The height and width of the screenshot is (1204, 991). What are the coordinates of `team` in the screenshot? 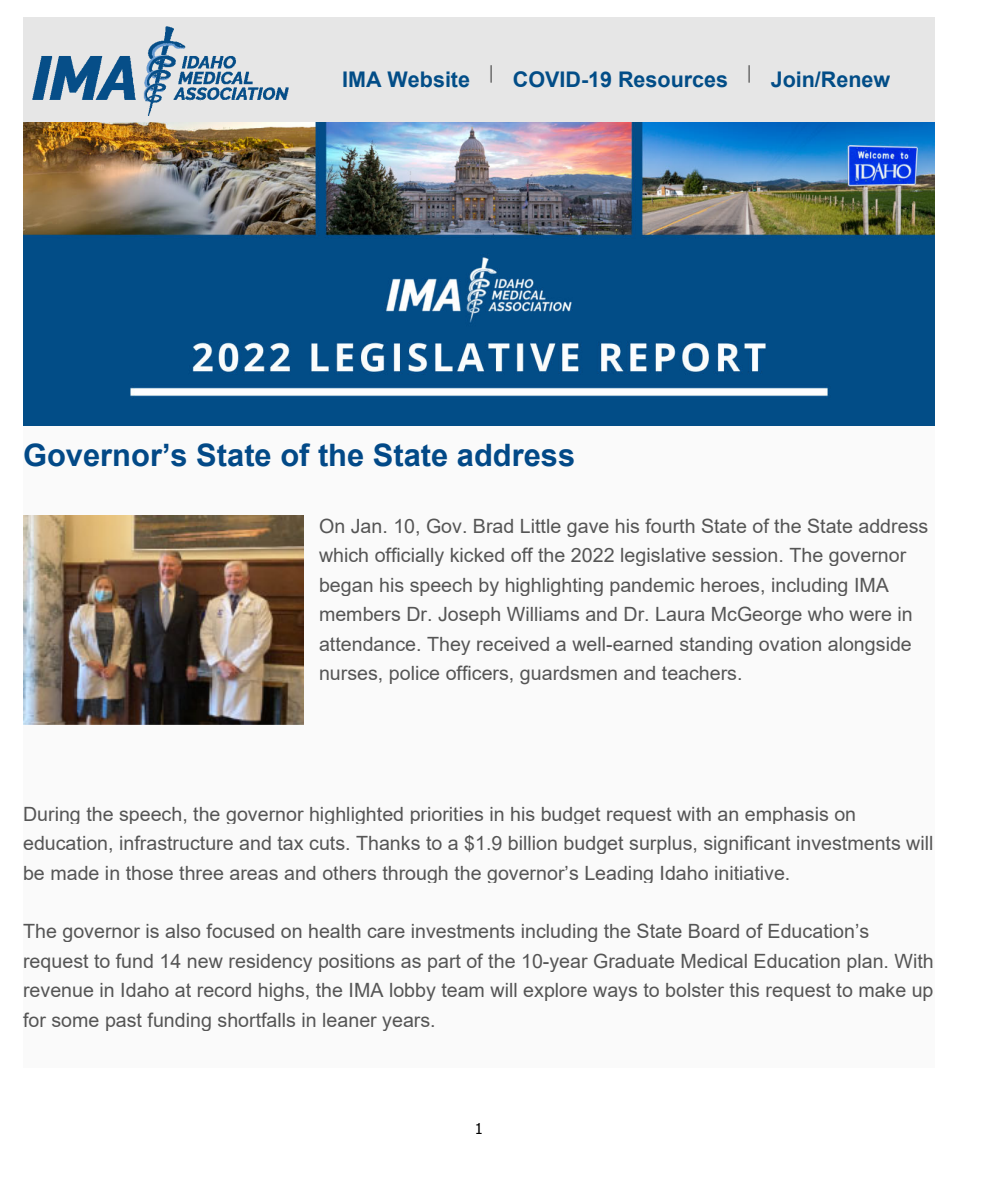 It's located at (462, 990).
